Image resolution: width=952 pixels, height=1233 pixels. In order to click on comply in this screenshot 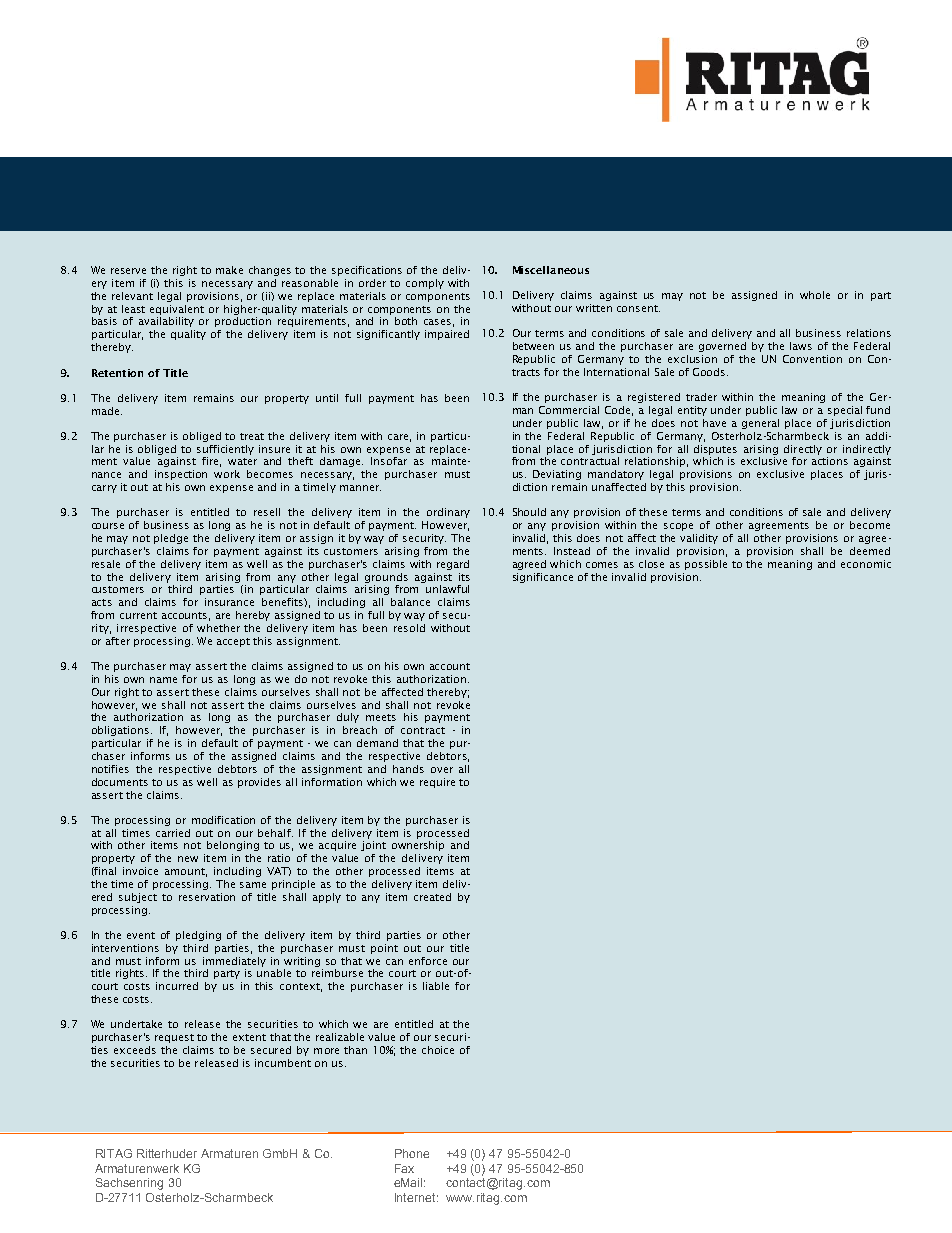, I will do `click(425, 284)`.
